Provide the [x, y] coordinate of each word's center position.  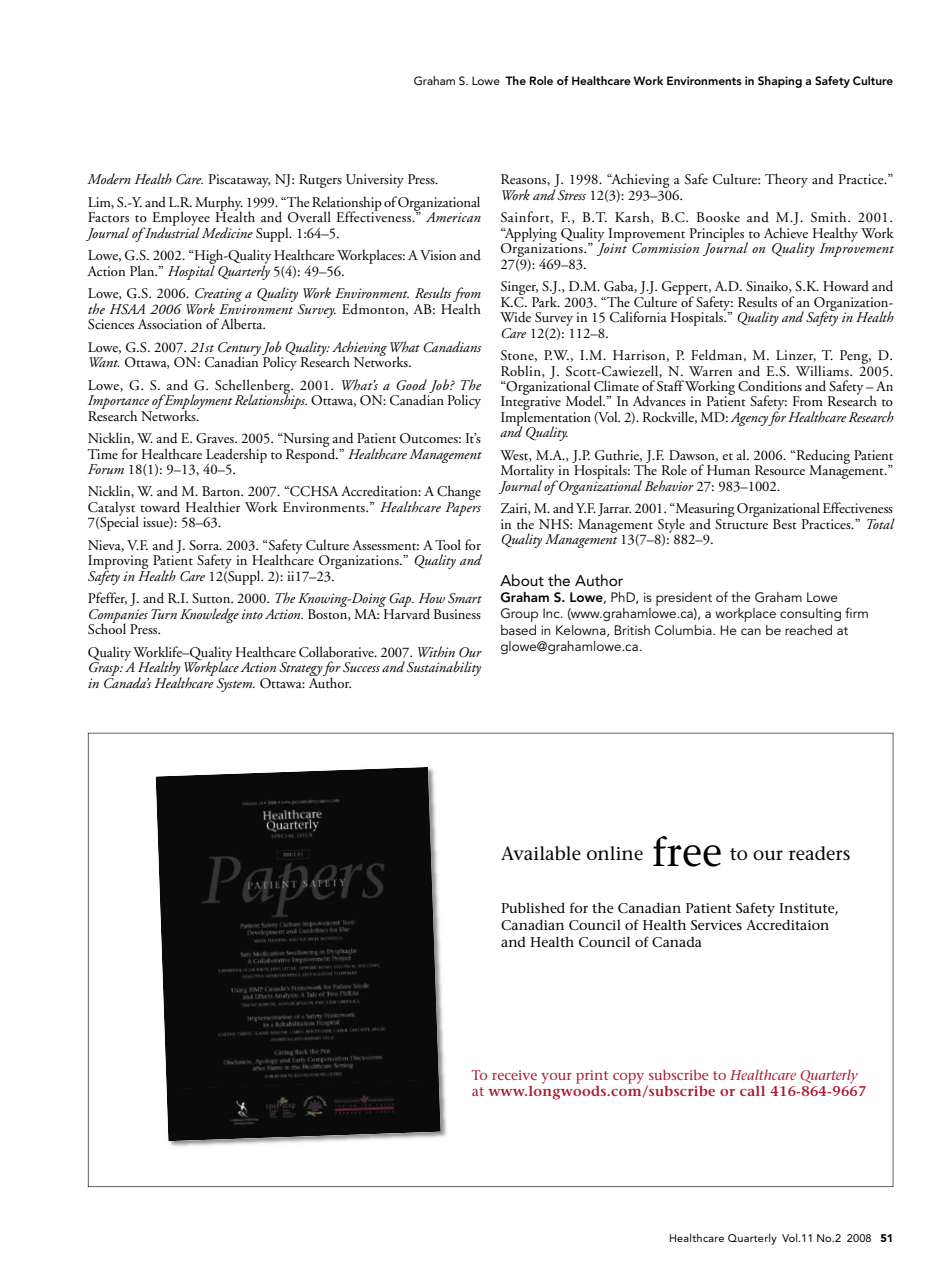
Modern [109, 178]
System [235, 685]
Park [546, 301]
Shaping [780, 82]
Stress [571, 195]
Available [541, 853]
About [522, 580]
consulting [810, 615]
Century [239, 350]
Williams [823, 370]
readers [819, 853]
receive [514, 1075]
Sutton [212, 598]
